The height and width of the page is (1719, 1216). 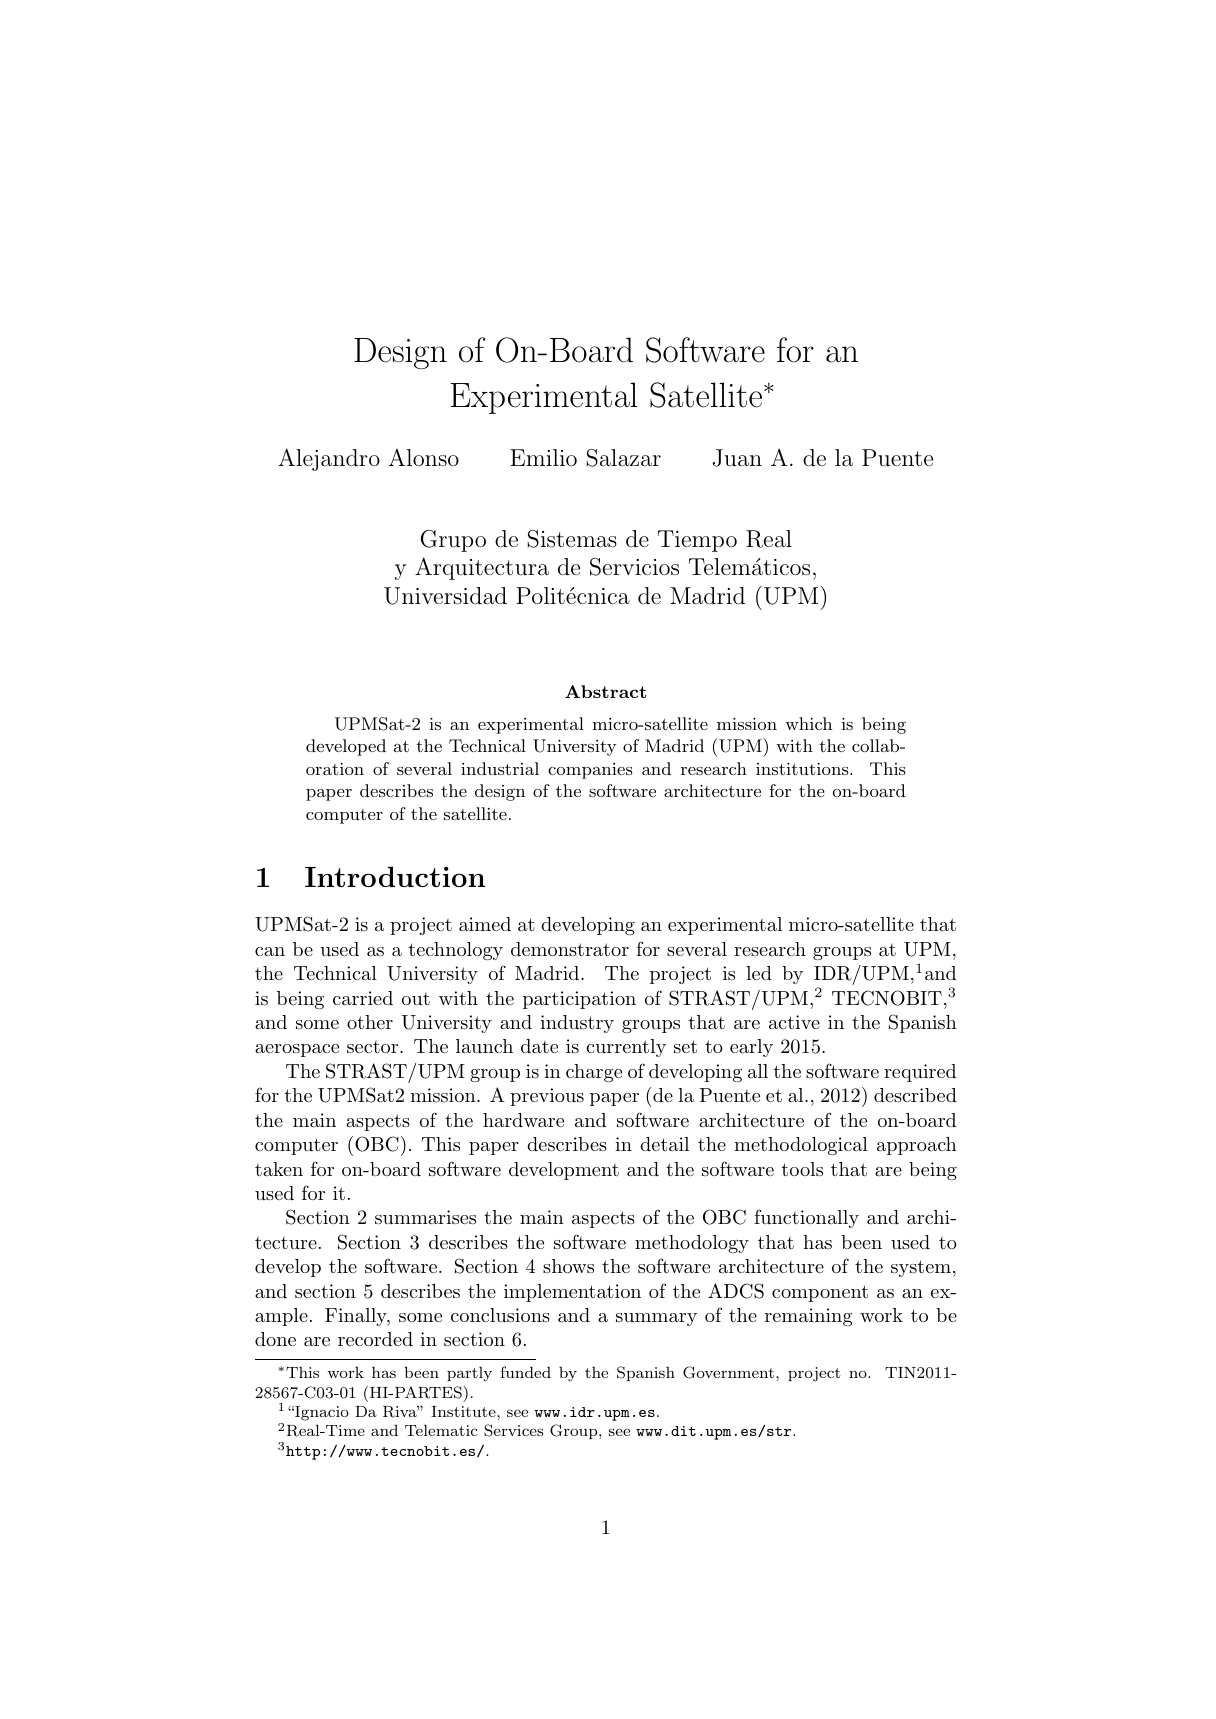 What do you see at coordinates (329, 459) in the page?
I see `Alejandro` at bounding box center [329, 459].
